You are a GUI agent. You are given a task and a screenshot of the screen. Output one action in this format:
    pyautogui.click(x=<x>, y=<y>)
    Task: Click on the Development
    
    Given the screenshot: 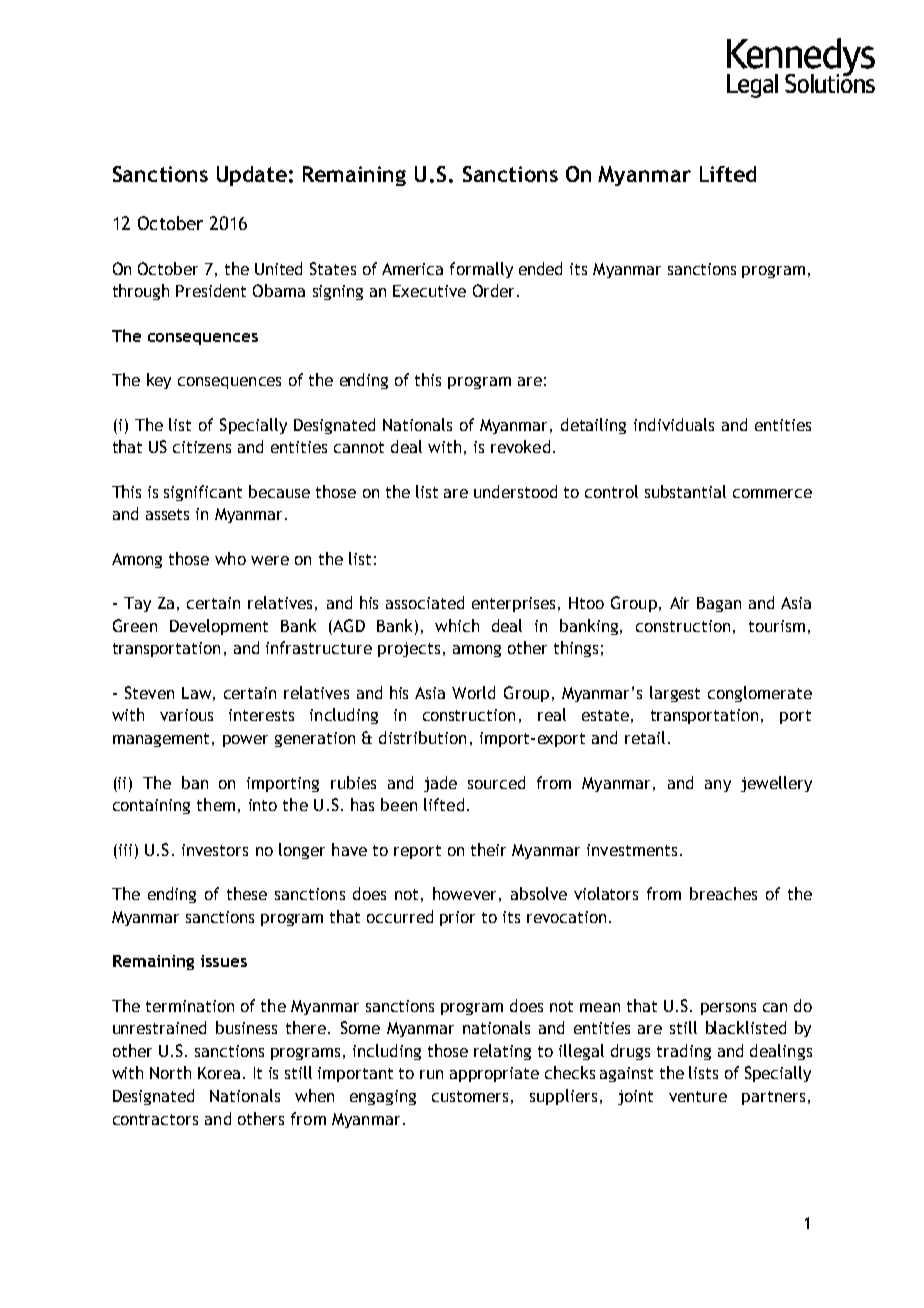 What is the action you would take?
    pyautogui.click(x=219, y=627)
